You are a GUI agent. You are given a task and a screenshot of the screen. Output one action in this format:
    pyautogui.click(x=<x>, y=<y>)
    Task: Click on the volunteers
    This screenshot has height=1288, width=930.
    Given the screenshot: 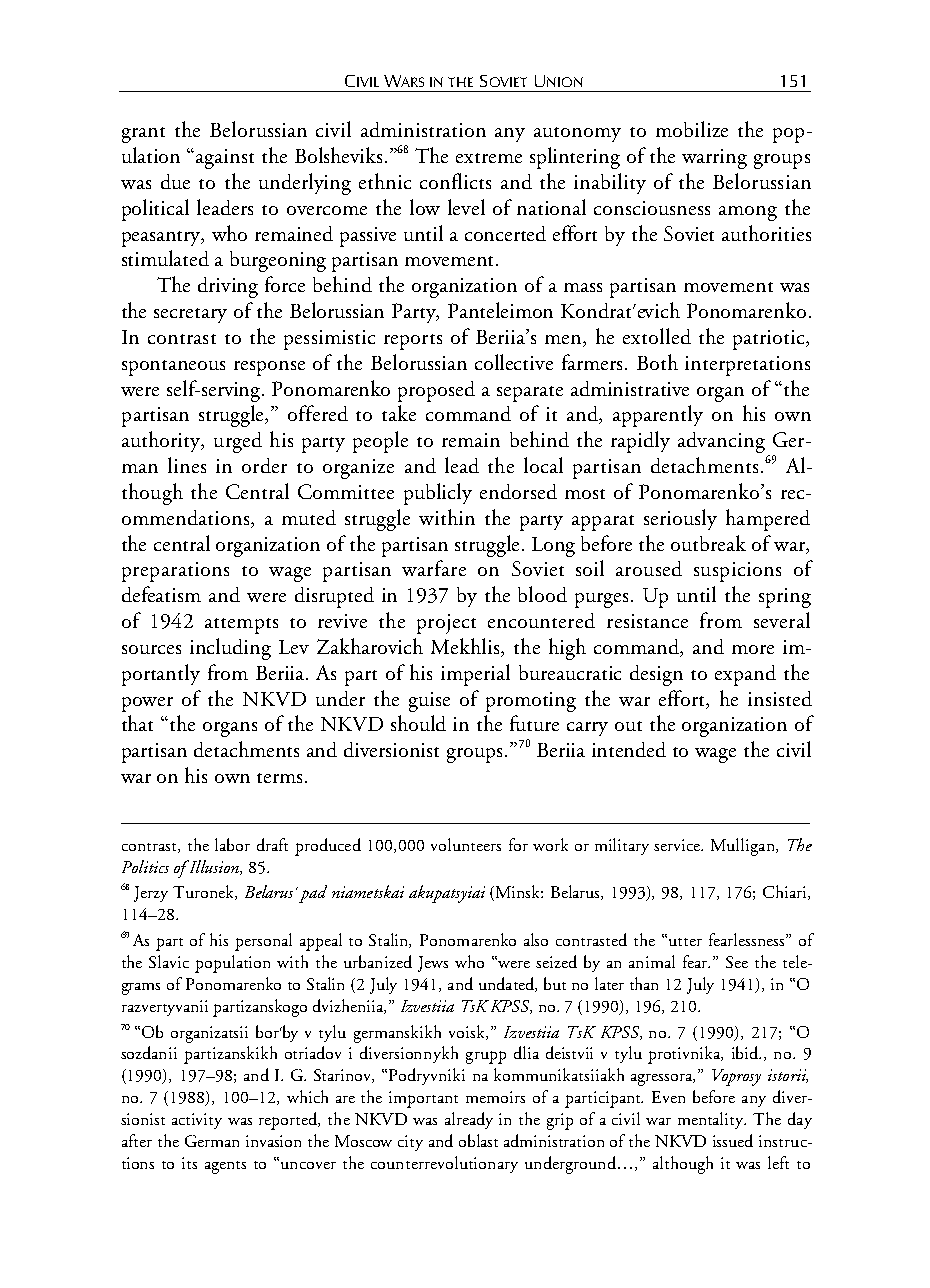 What is the action you would take?
    pyautogui.click(x=466, y=844)
